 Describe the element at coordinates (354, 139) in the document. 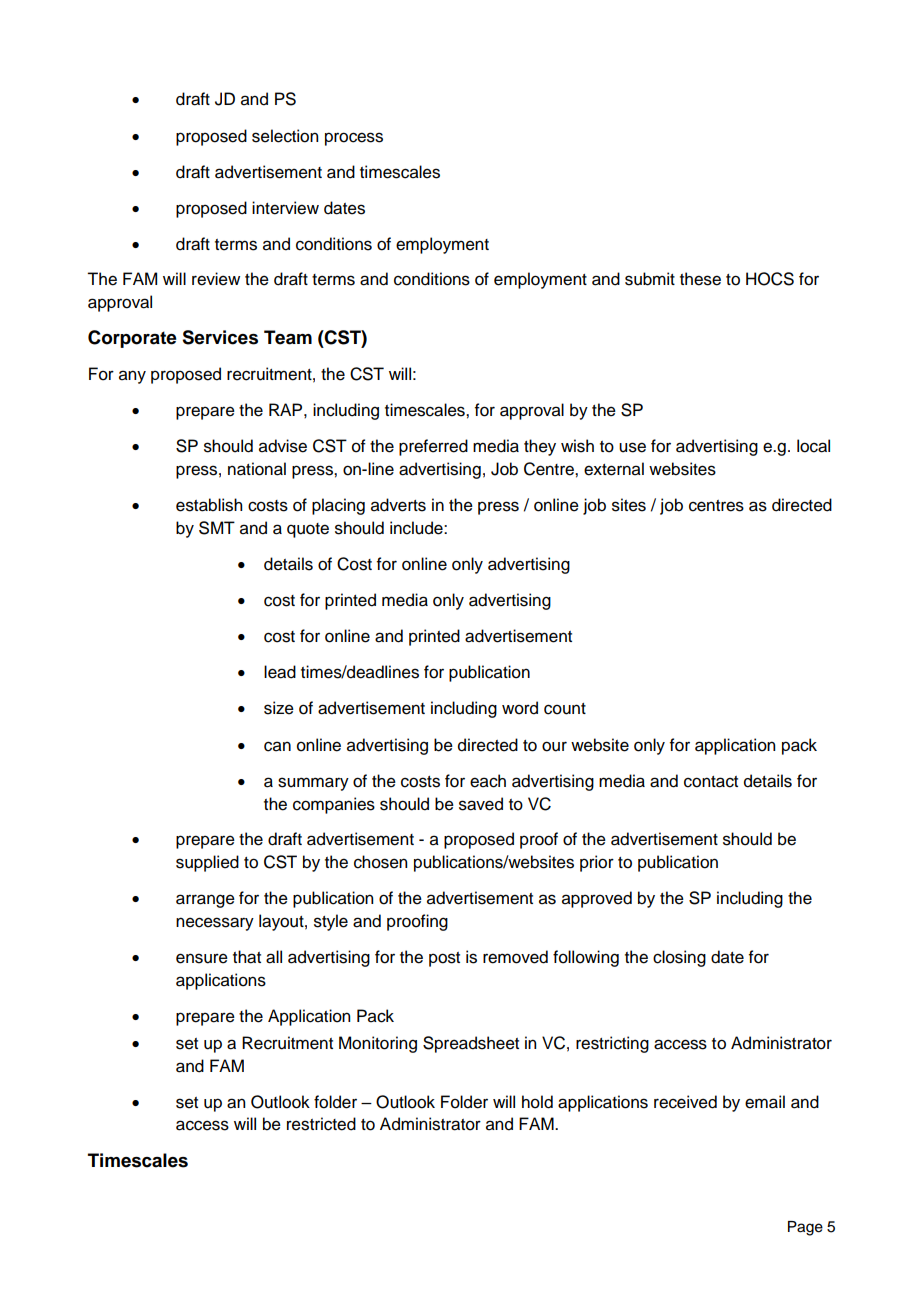

I see `process` at that location.
